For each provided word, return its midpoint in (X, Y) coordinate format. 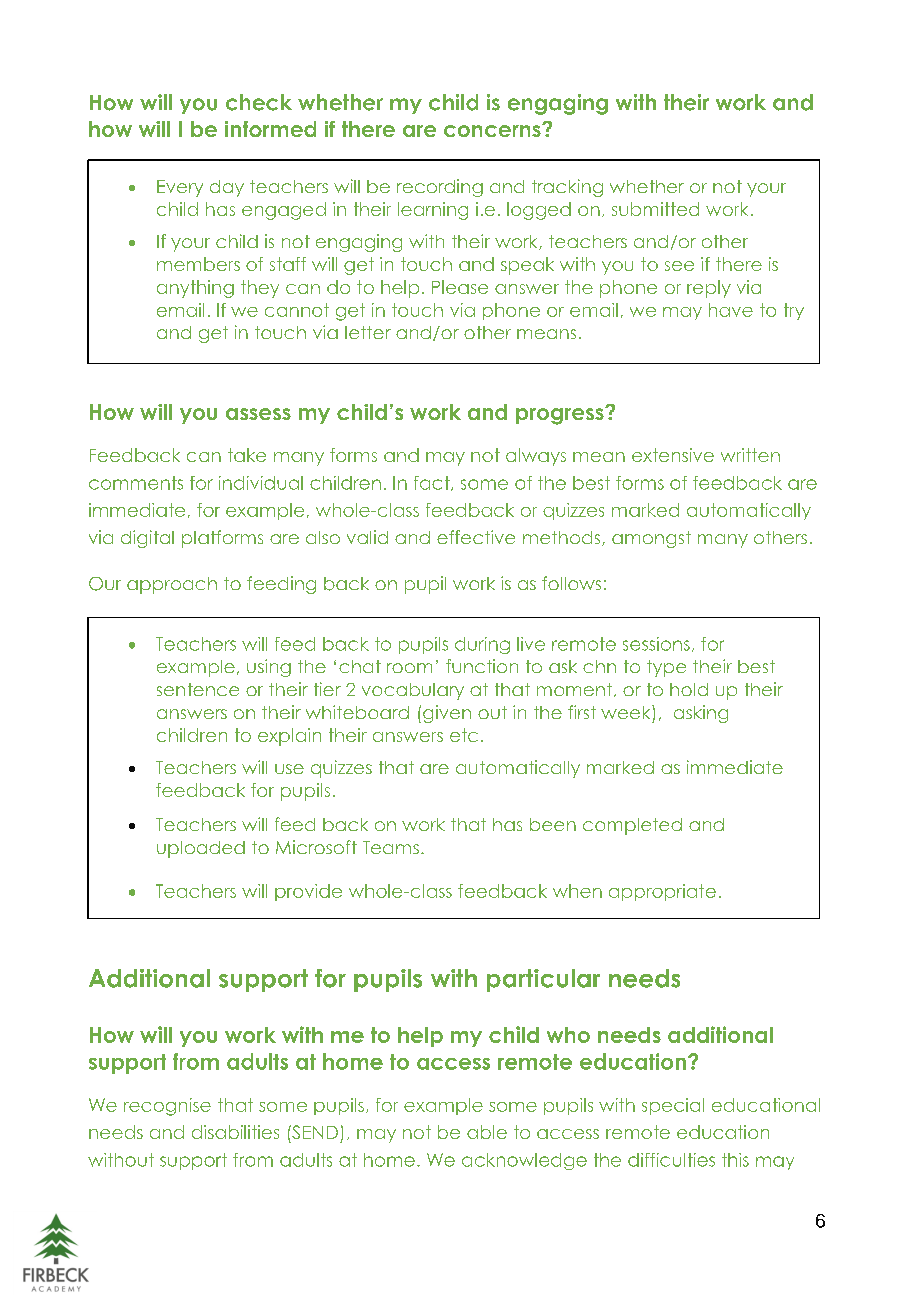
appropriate (662, 892)
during (482, 645)
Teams (391, 847)
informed (270, 129)
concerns (493, 130)
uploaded (201, 849)
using (269, 668)
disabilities (235, 1132)
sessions (656, 644)
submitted (655, 209)
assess (258, 414)
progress (561, 416)
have (731, 310)
